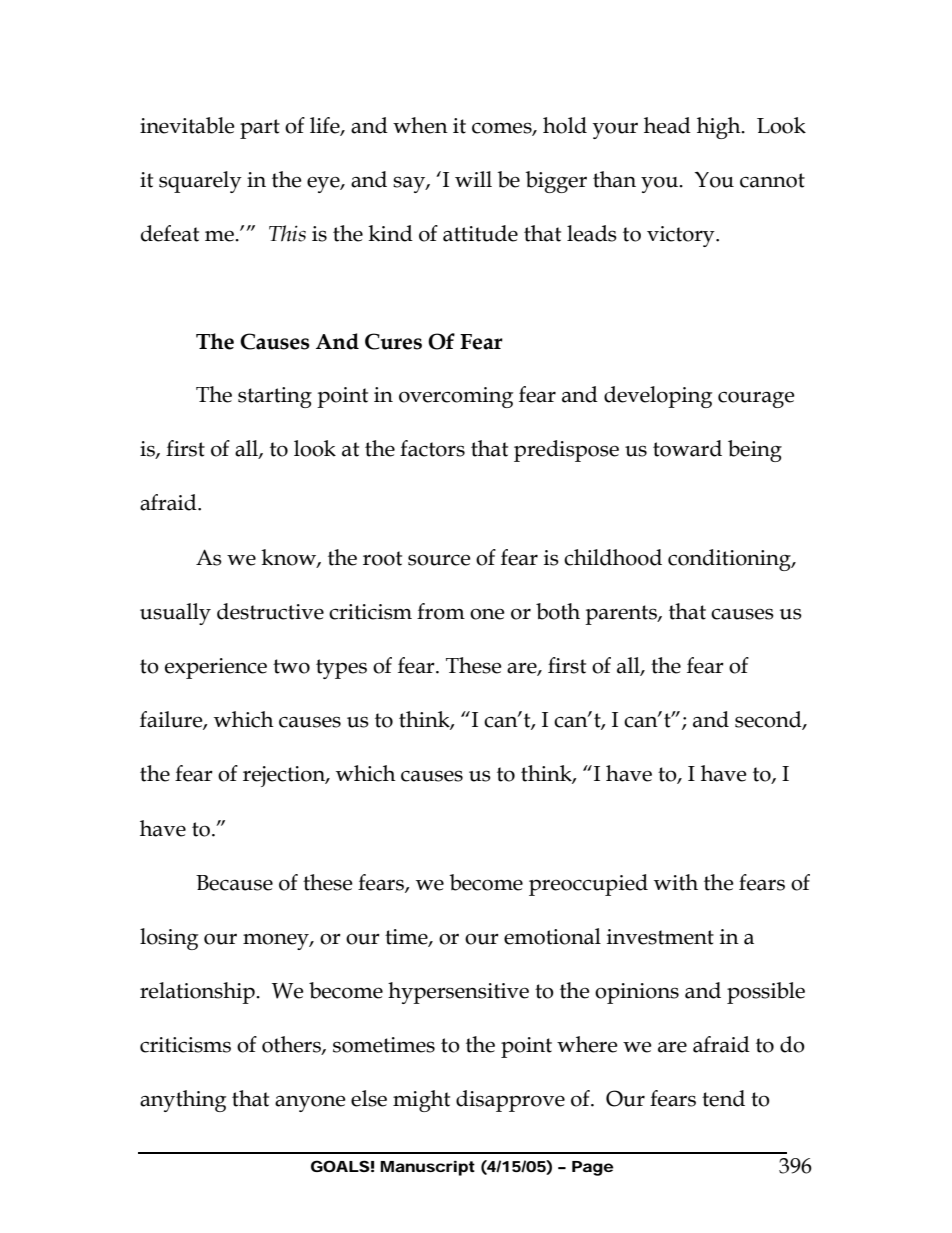 The height and width of the document is (1233, 952). What do you see at coordinates (622, 615) in the document?
I see `parents` at bounding box center [622, 615].
